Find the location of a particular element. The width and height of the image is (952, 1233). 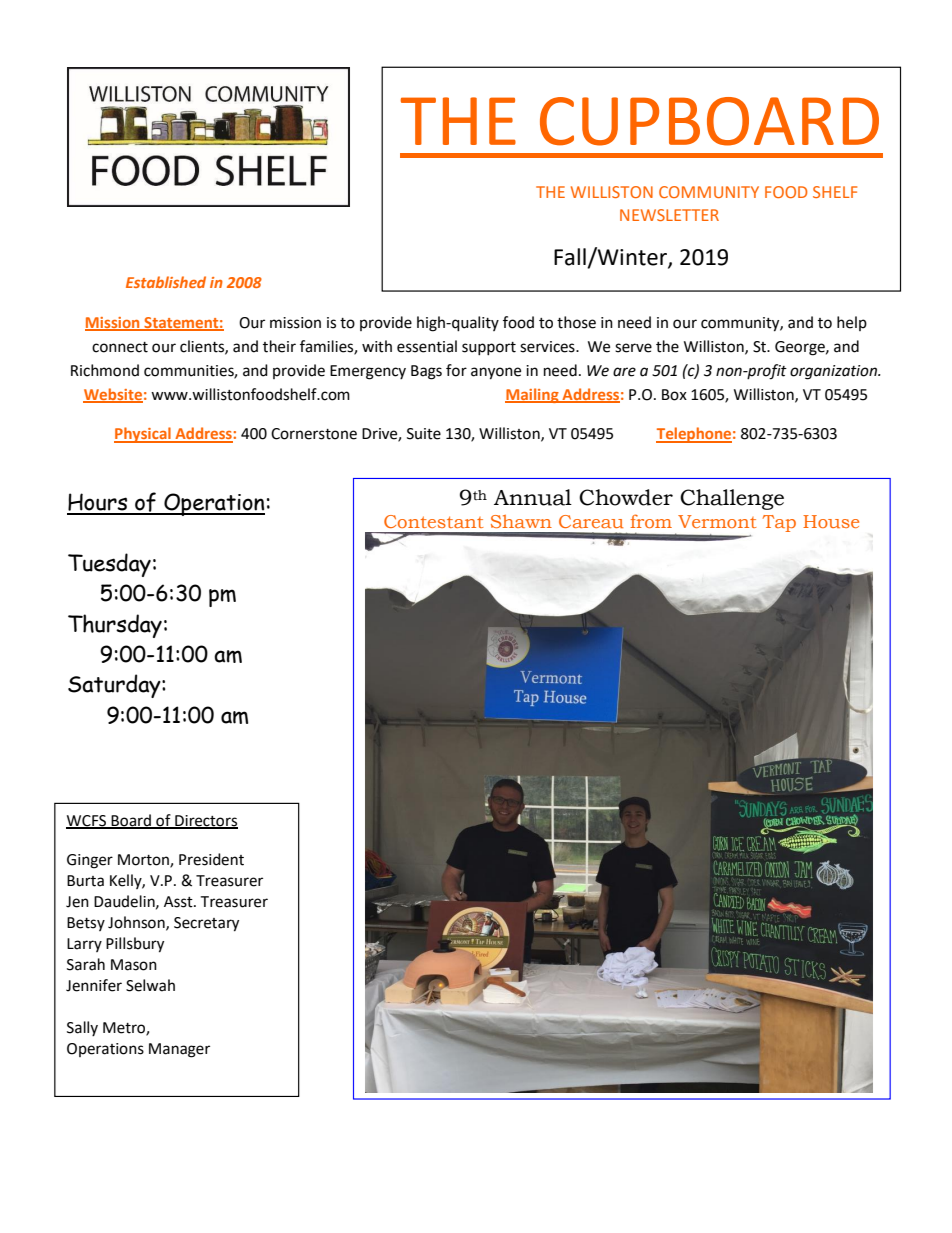

Manager is located at coordinates (179, 1050).
